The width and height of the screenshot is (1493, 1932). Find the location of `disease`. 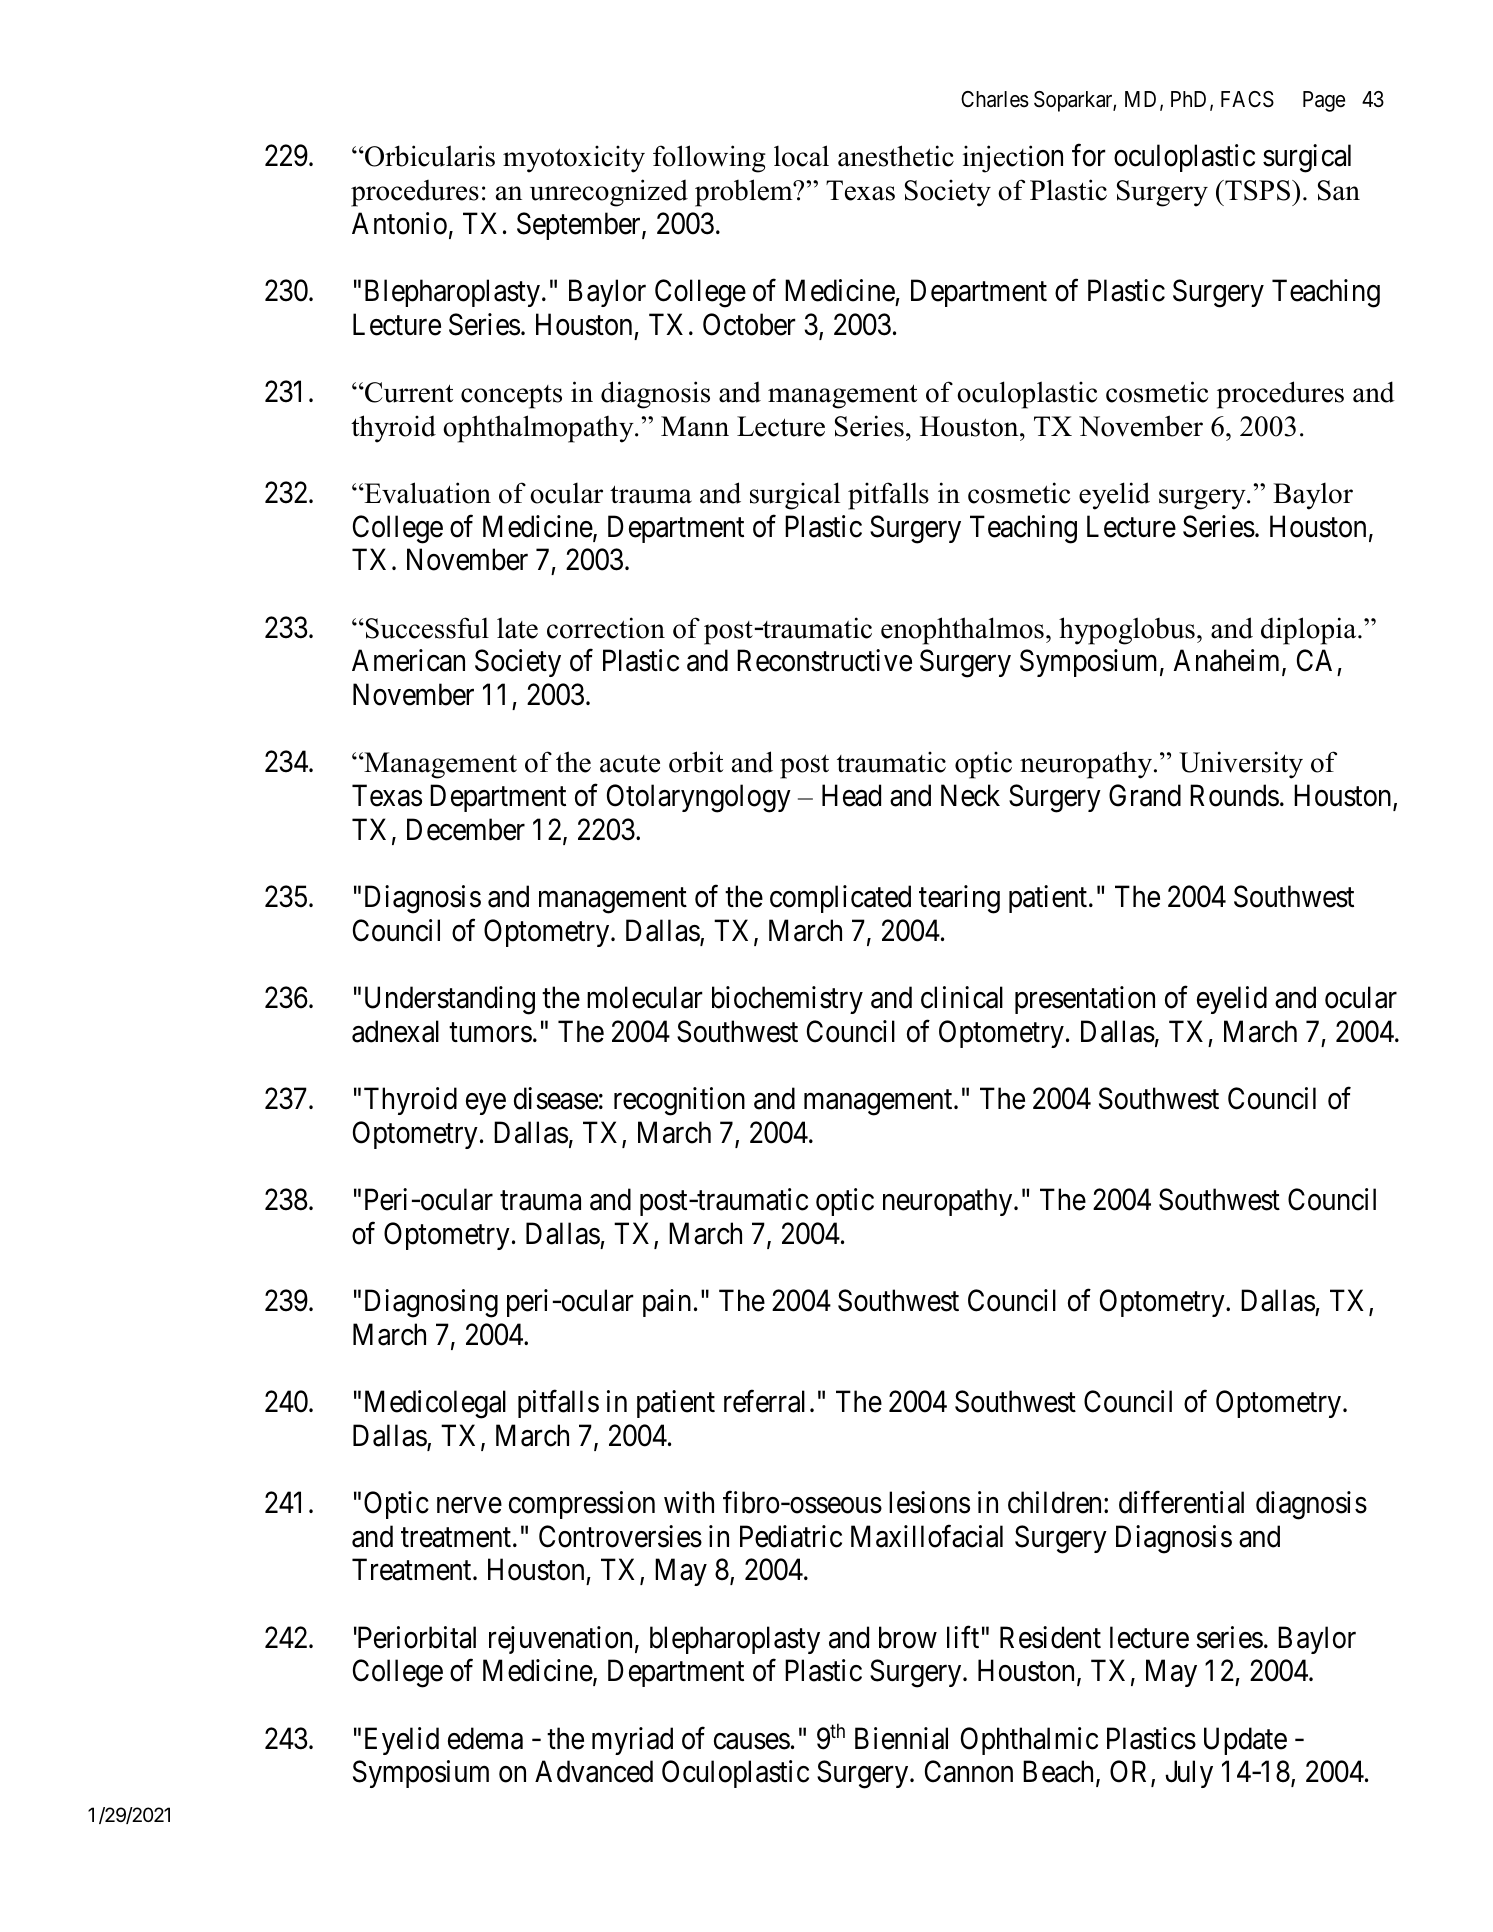

disease is located at coordinates (556, 1098).
